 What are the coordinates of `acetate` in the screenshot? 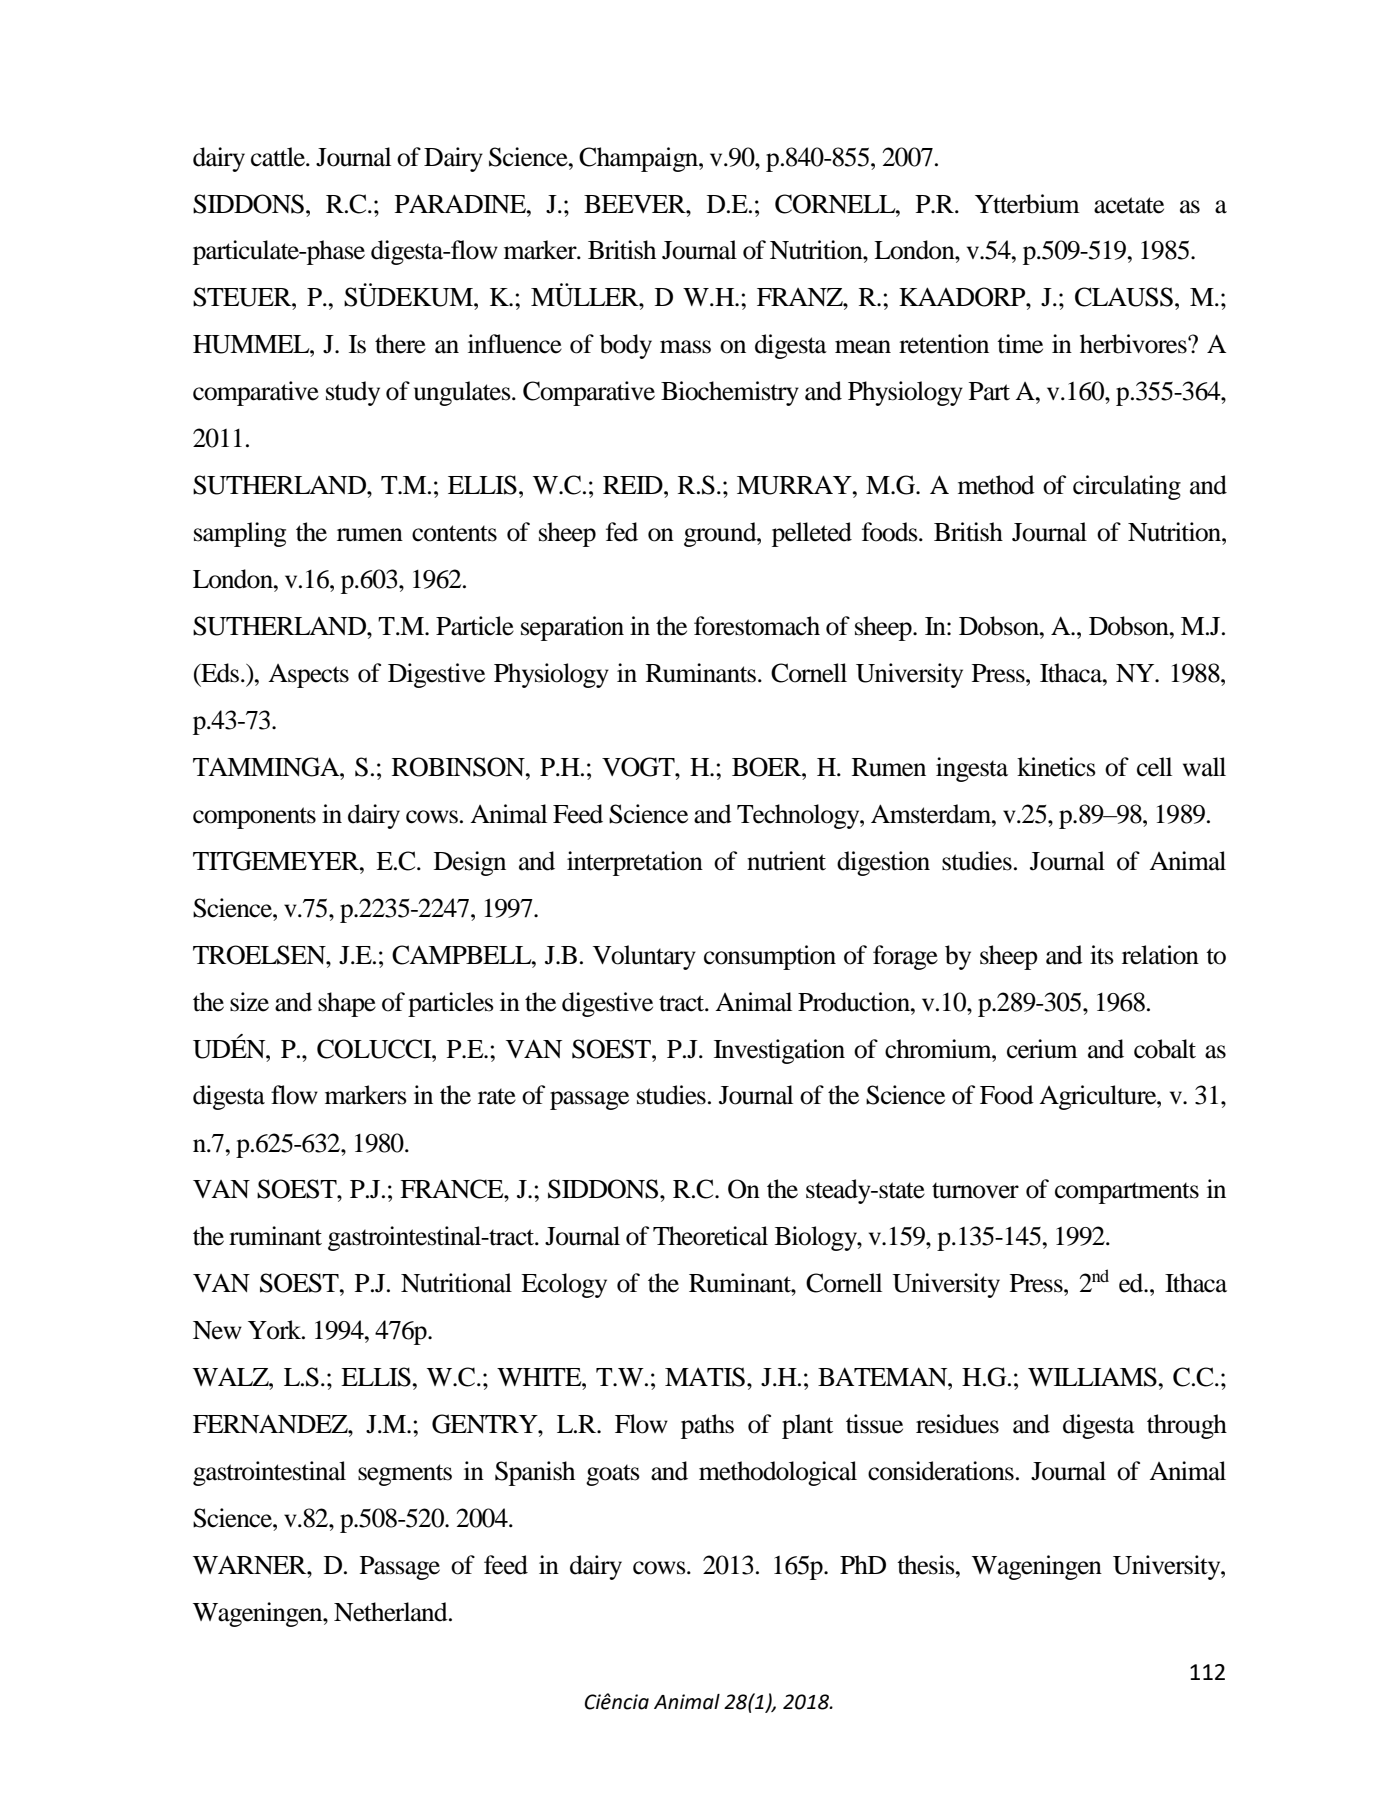 It's located at (1129, 205).
